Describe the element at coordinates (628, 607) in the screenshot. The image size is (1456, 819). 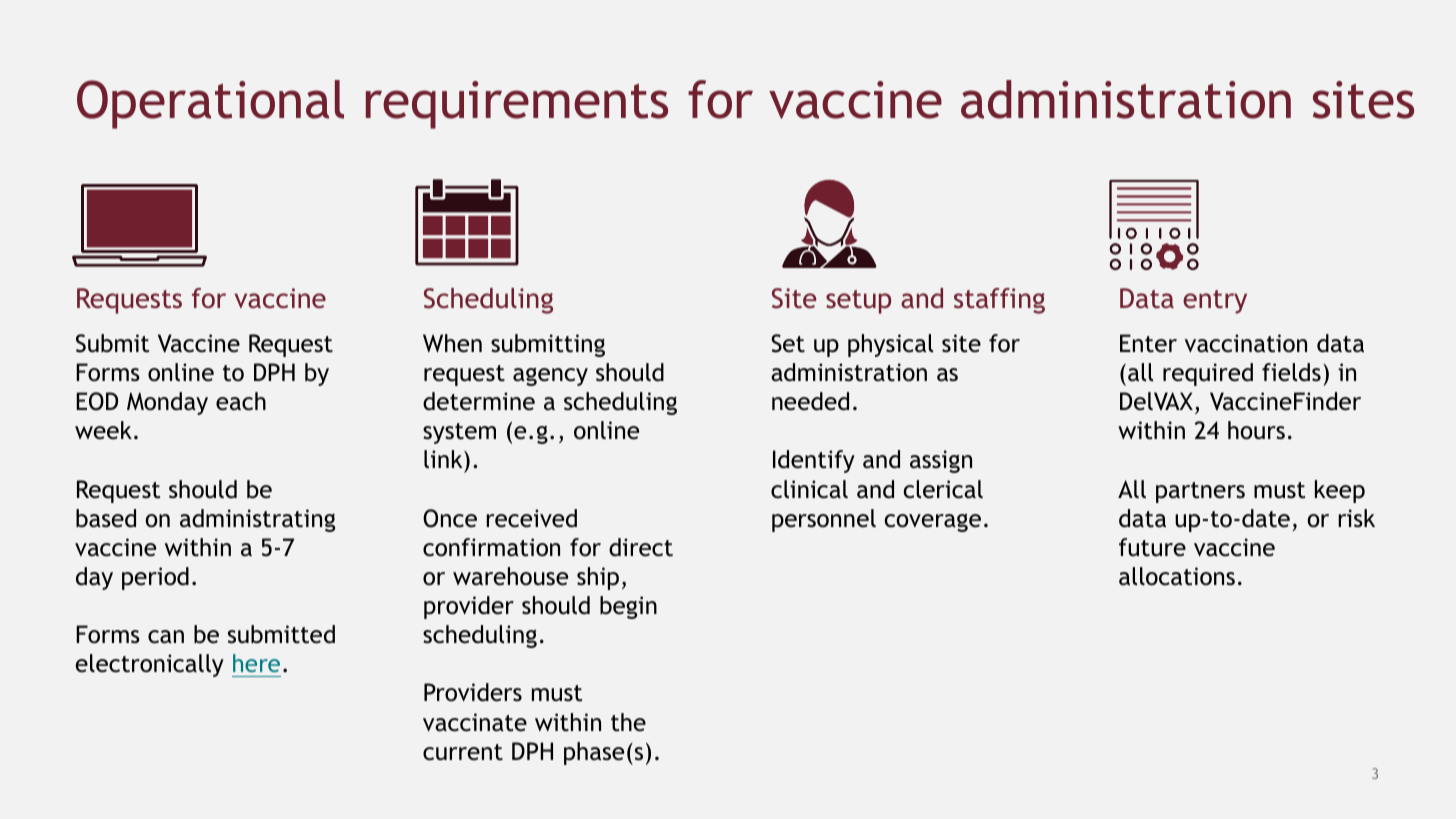
I see `begin` at that location.
